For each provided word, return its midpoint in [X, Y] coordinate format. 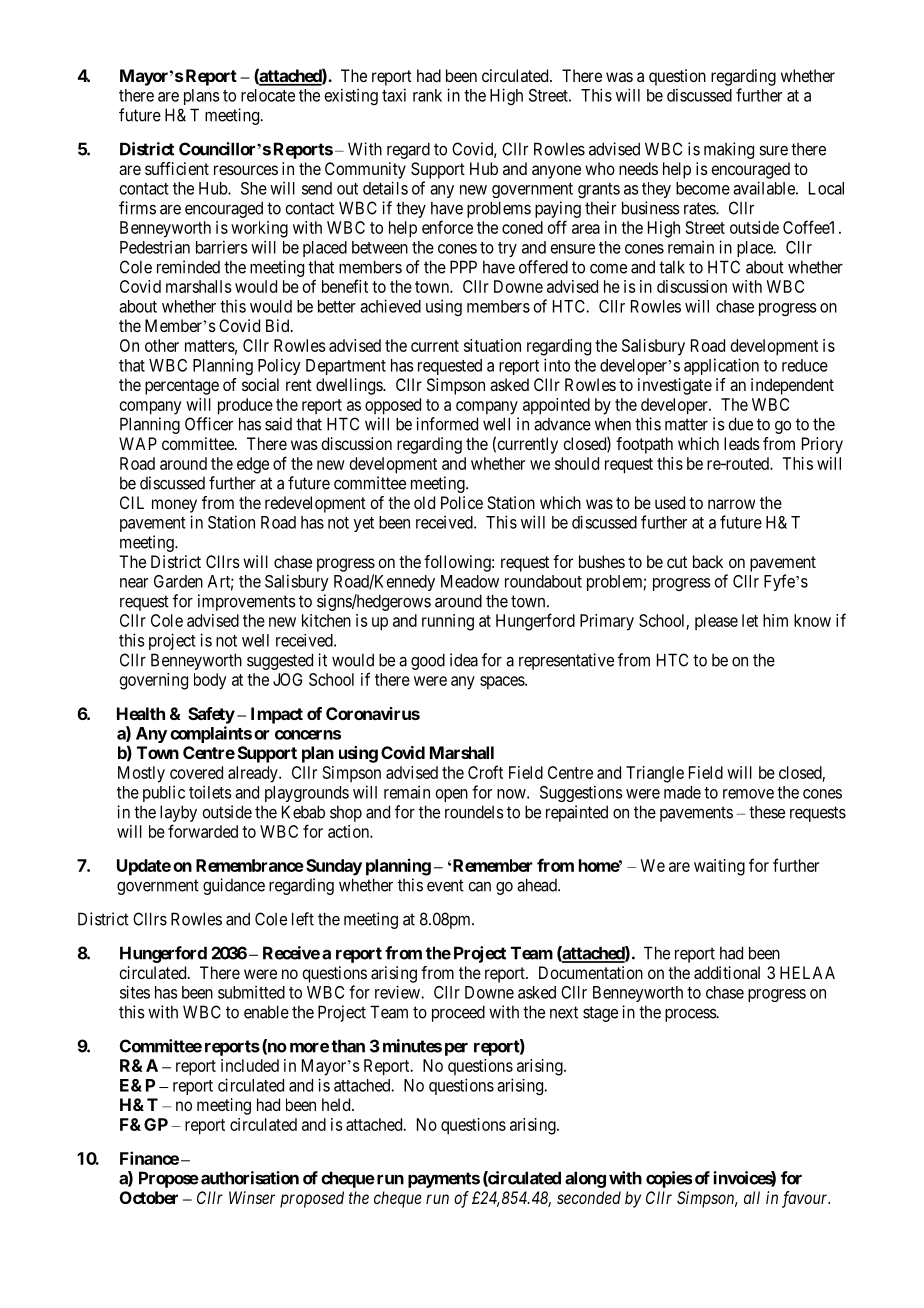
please [716, 622]
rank [427, 95]
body [210, 681]
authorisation [250, 1178]
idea [464, 660]
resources [246, 170]
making [729, 150]
